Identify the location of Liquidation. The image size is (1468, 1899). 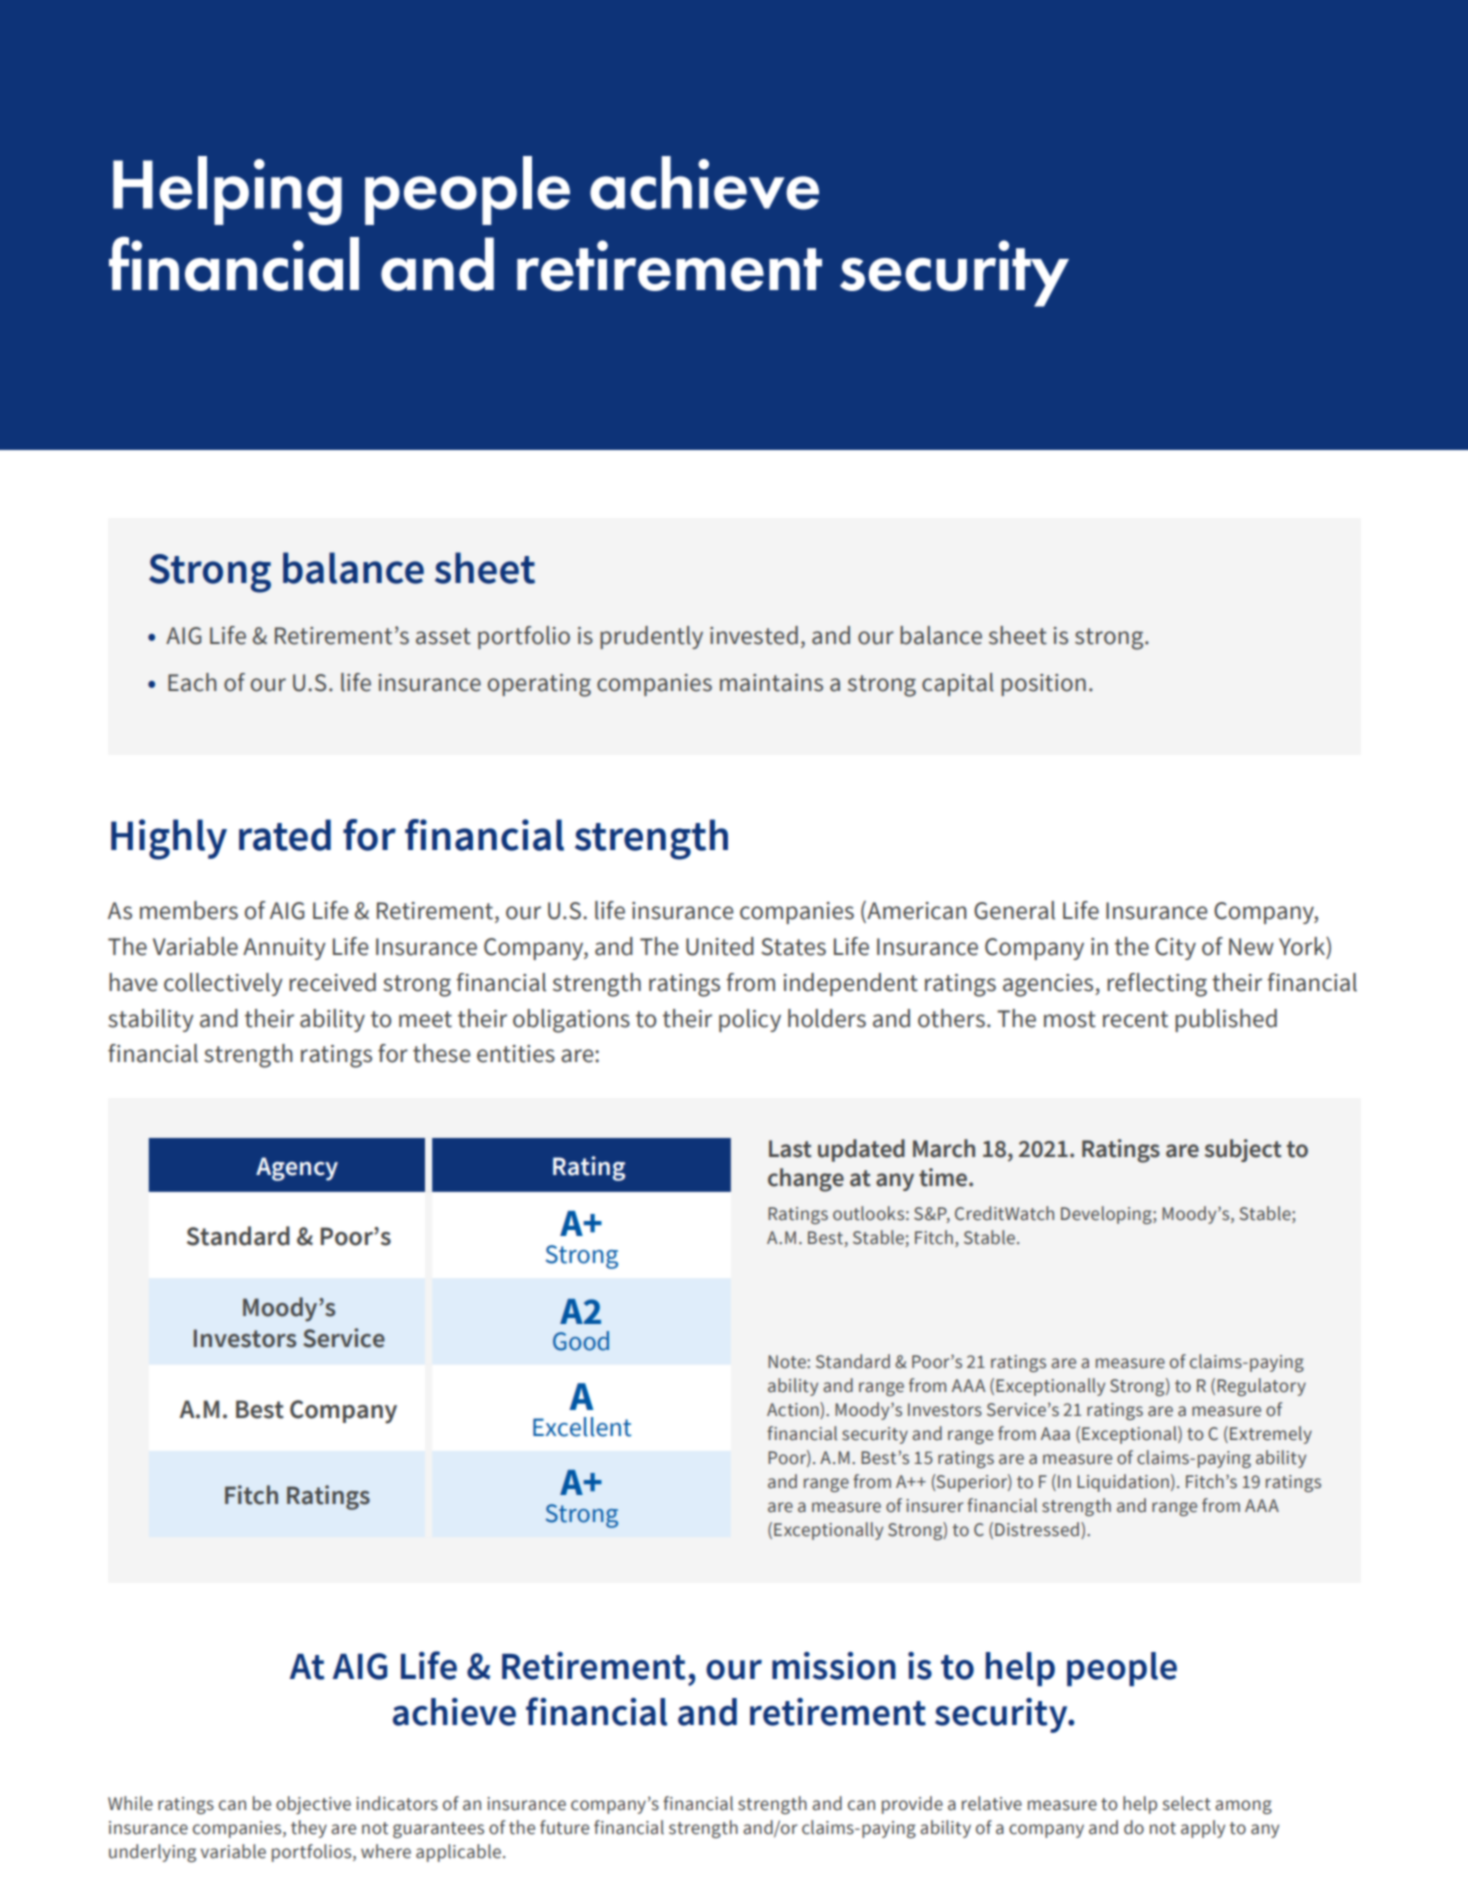
(1123, 1483).
